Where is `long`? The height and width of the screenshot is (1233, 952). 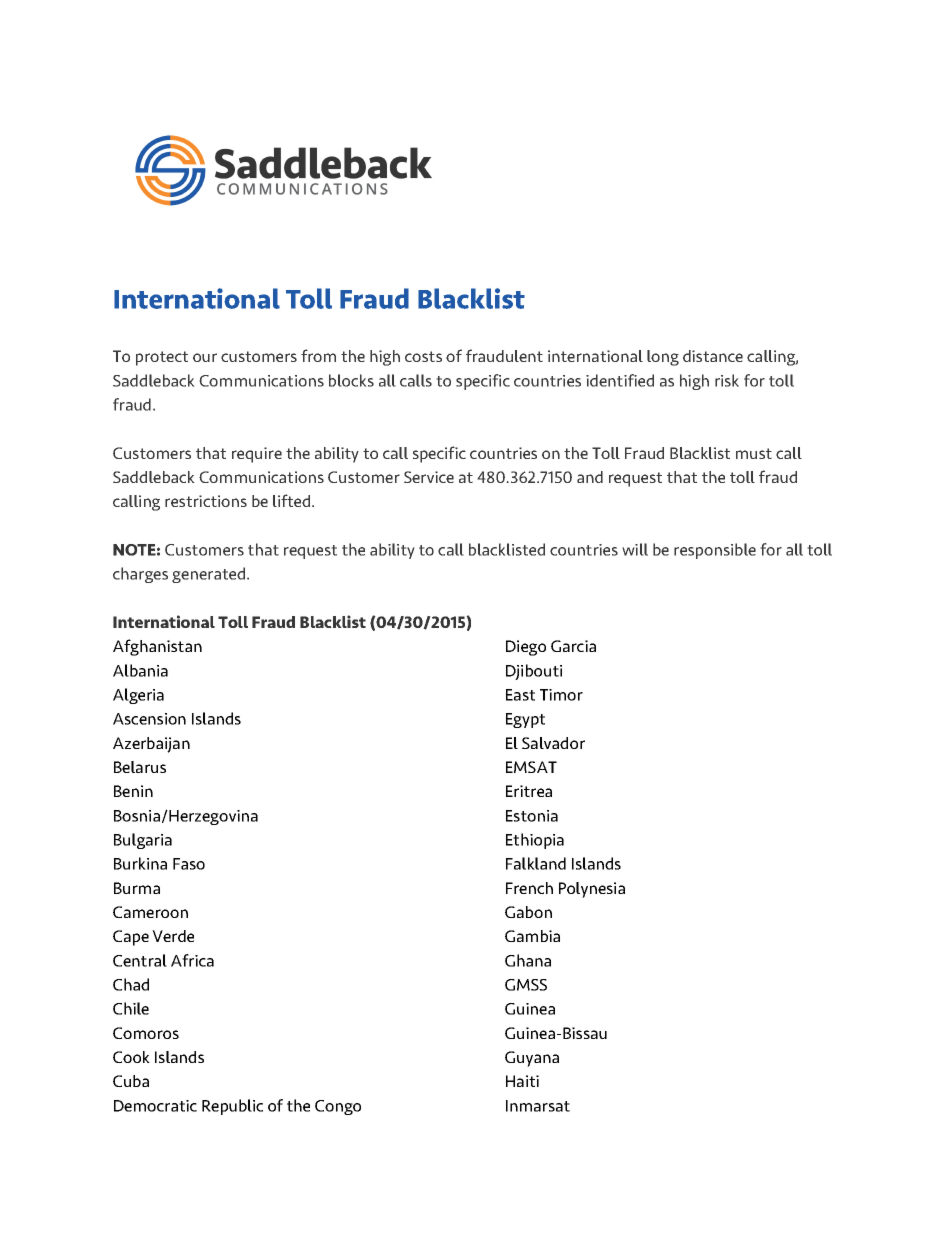 long is located at coordinates (663, 358).
